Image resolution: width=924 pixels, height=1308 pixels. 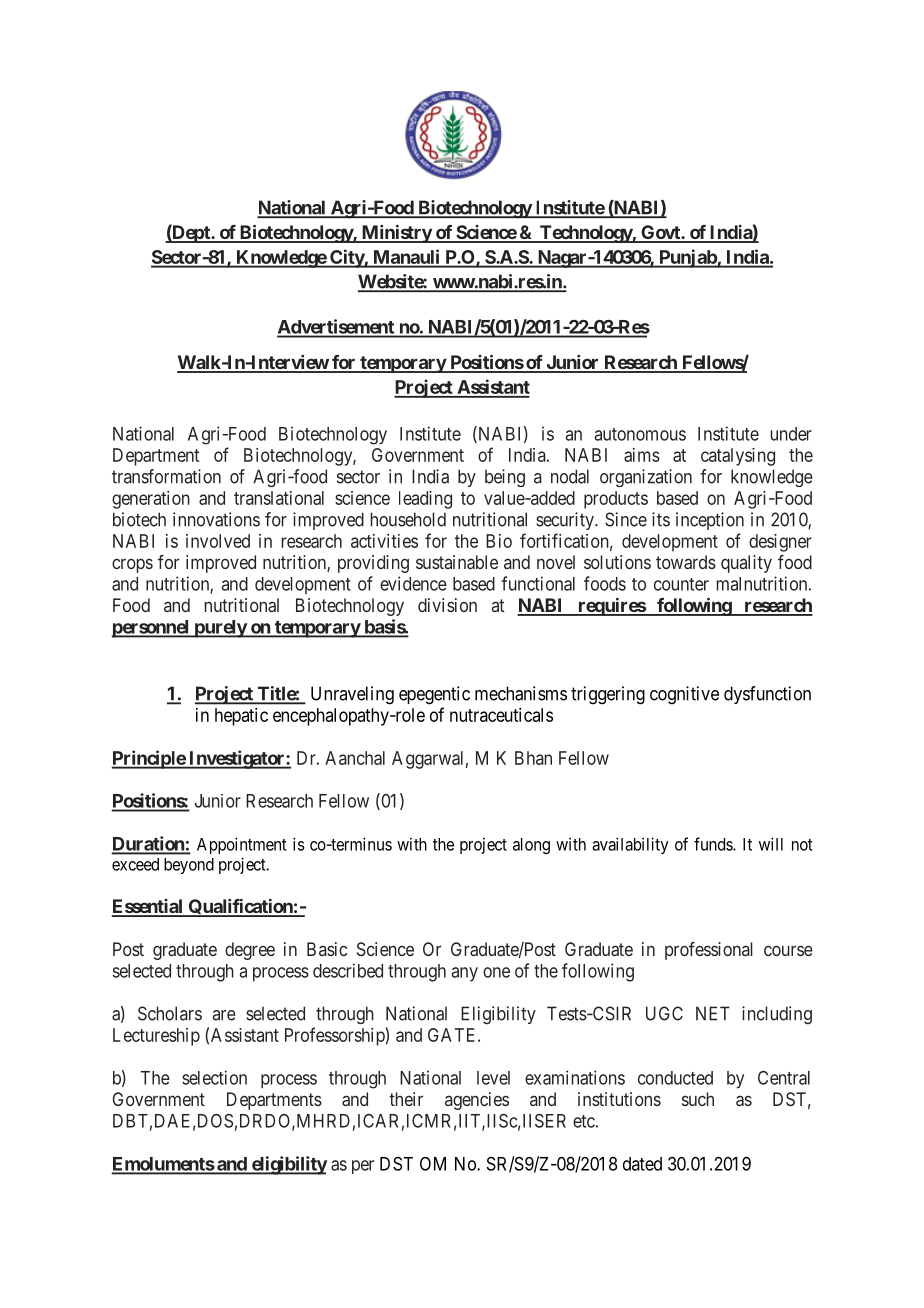 What do you see at coordinates (396, 234) in the document?
I see `Ministry` at bounding box center [396, 234].
